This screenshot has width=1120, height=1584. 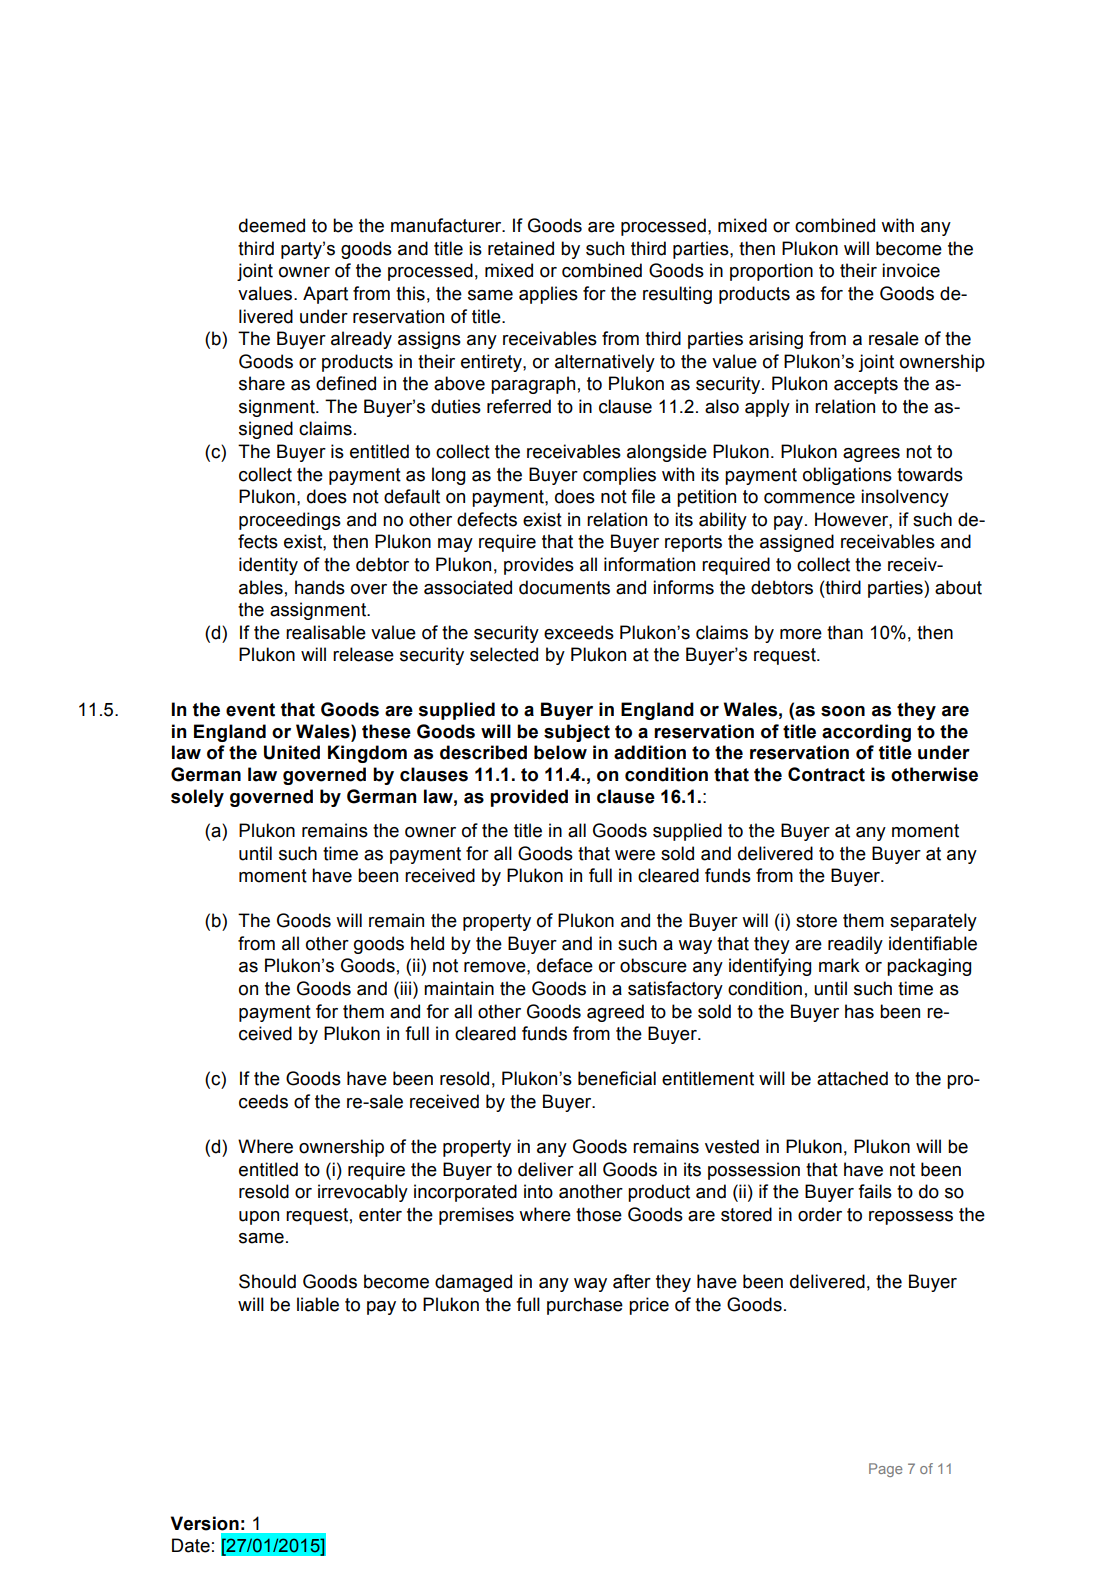 I want to click on were, so click(x=635, y=855).
